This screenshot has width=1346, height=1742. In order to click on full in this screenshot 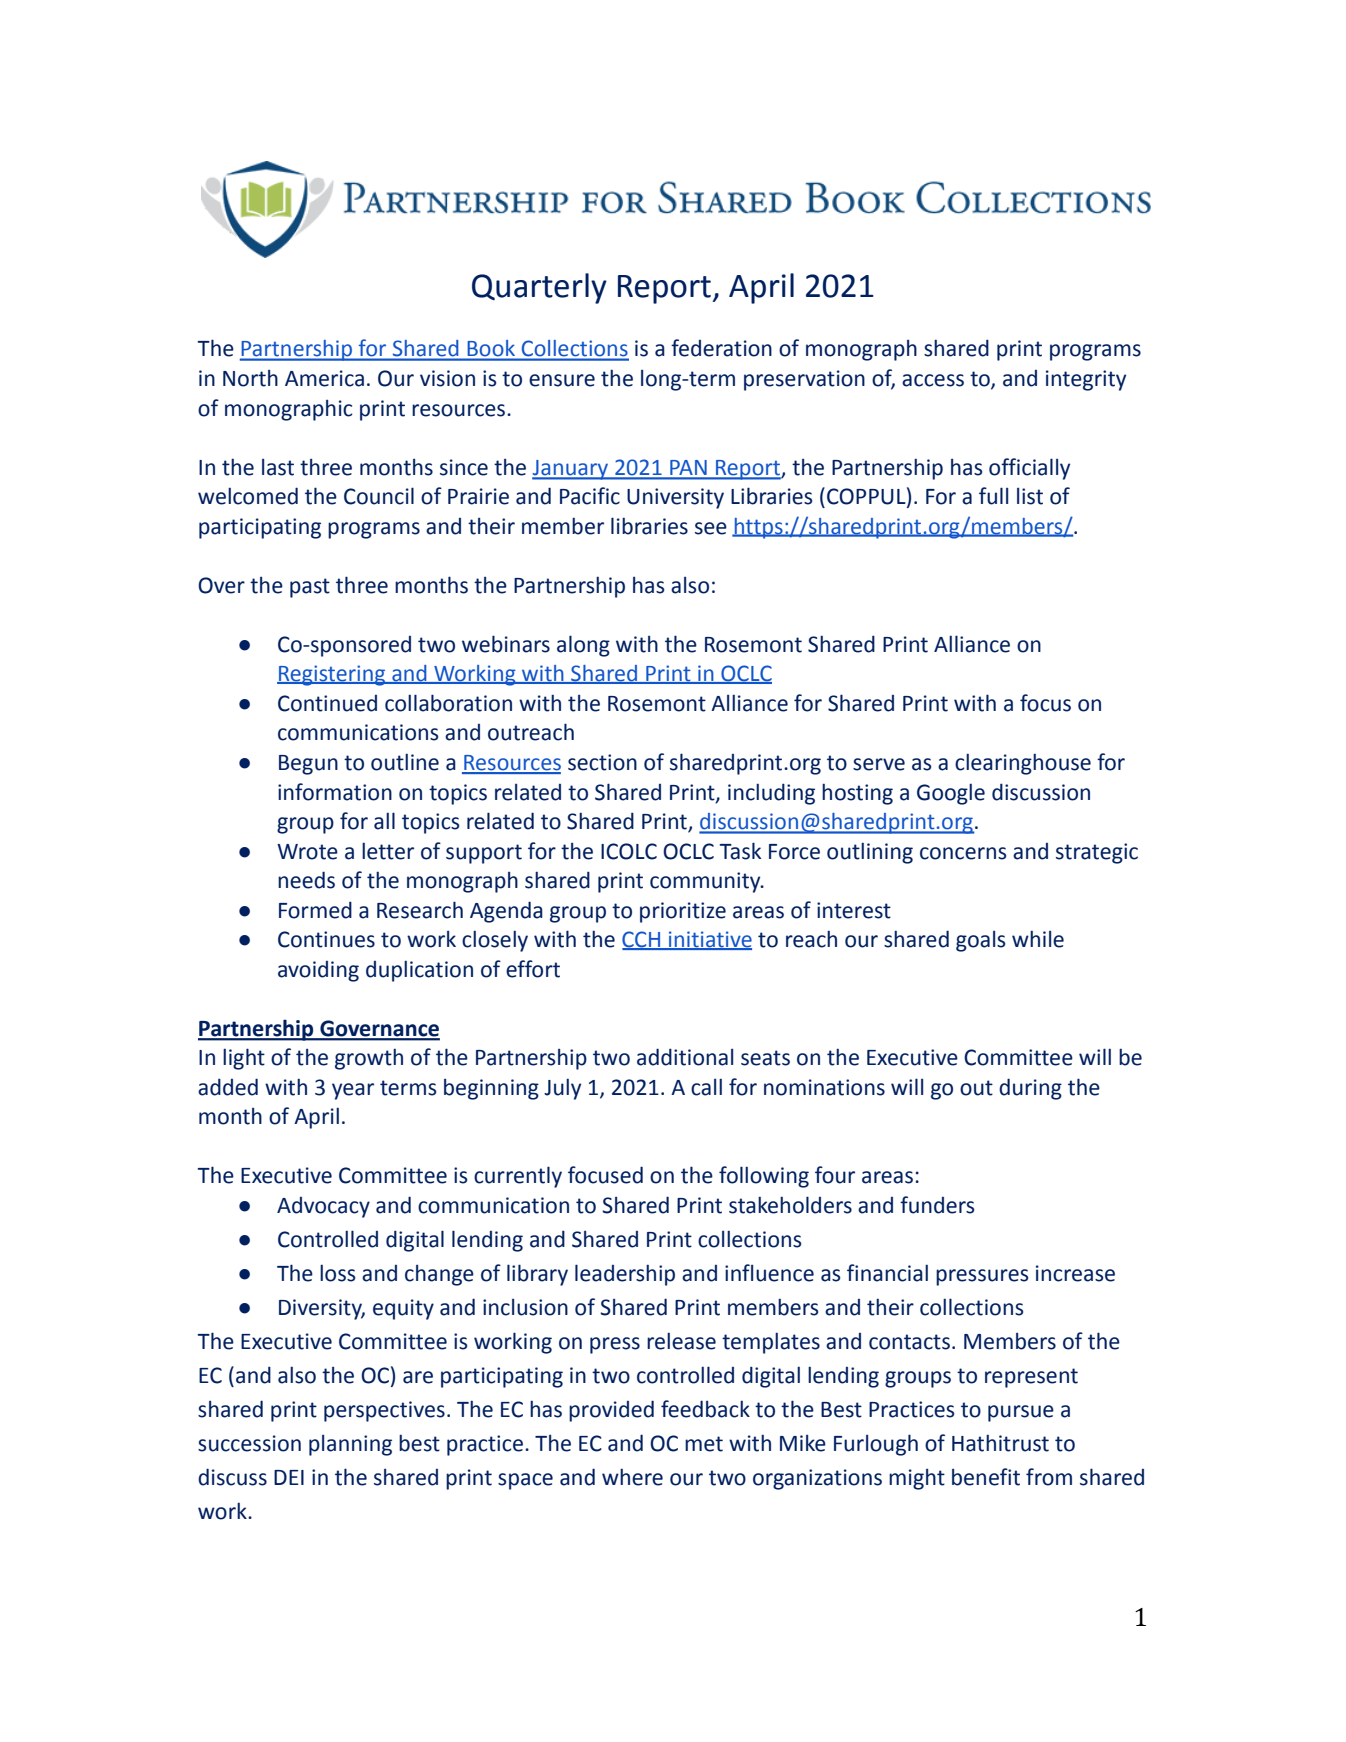, I will do `click(993, 496)`.
